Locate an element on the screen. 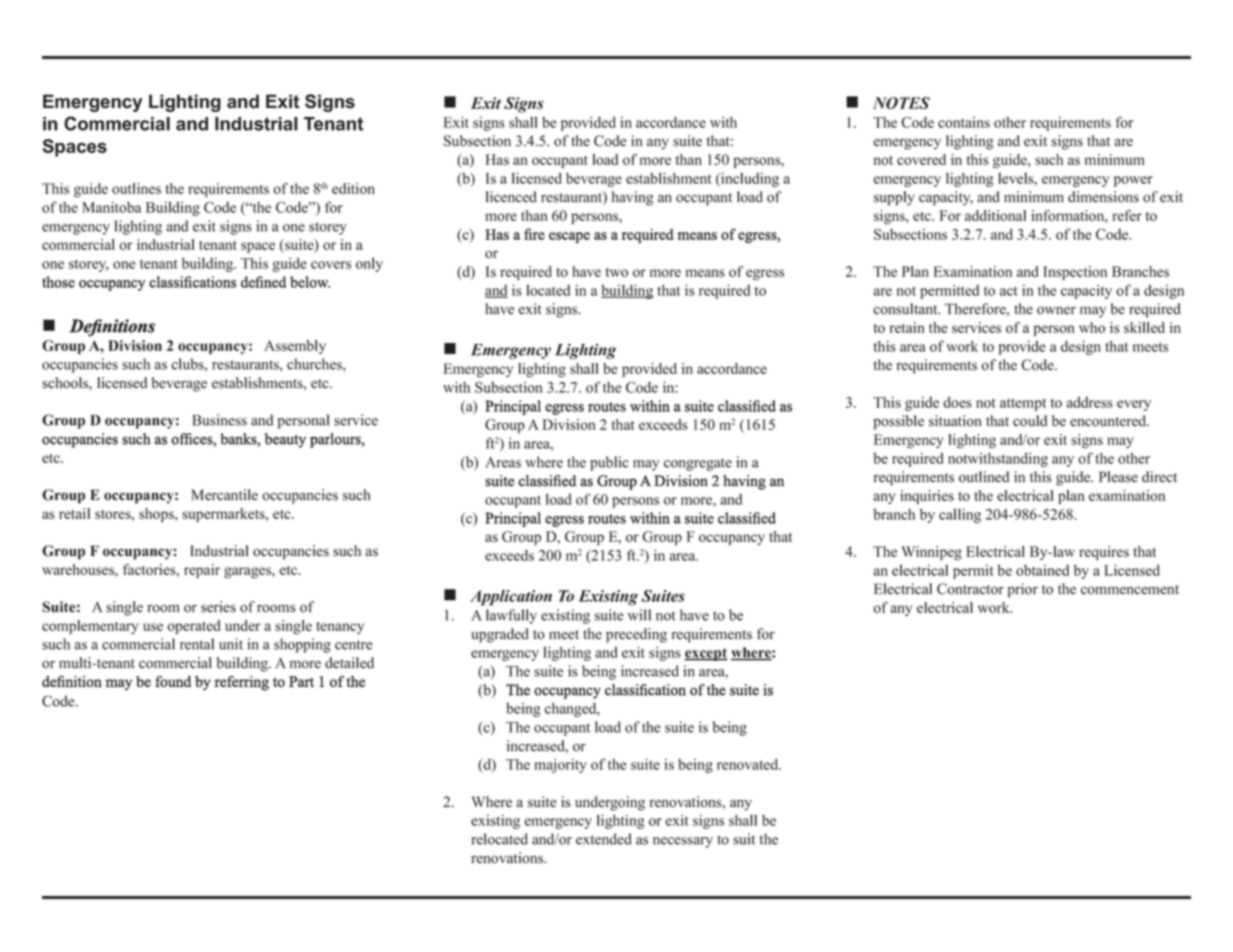  outlines is located at coordinates (136, 188).
